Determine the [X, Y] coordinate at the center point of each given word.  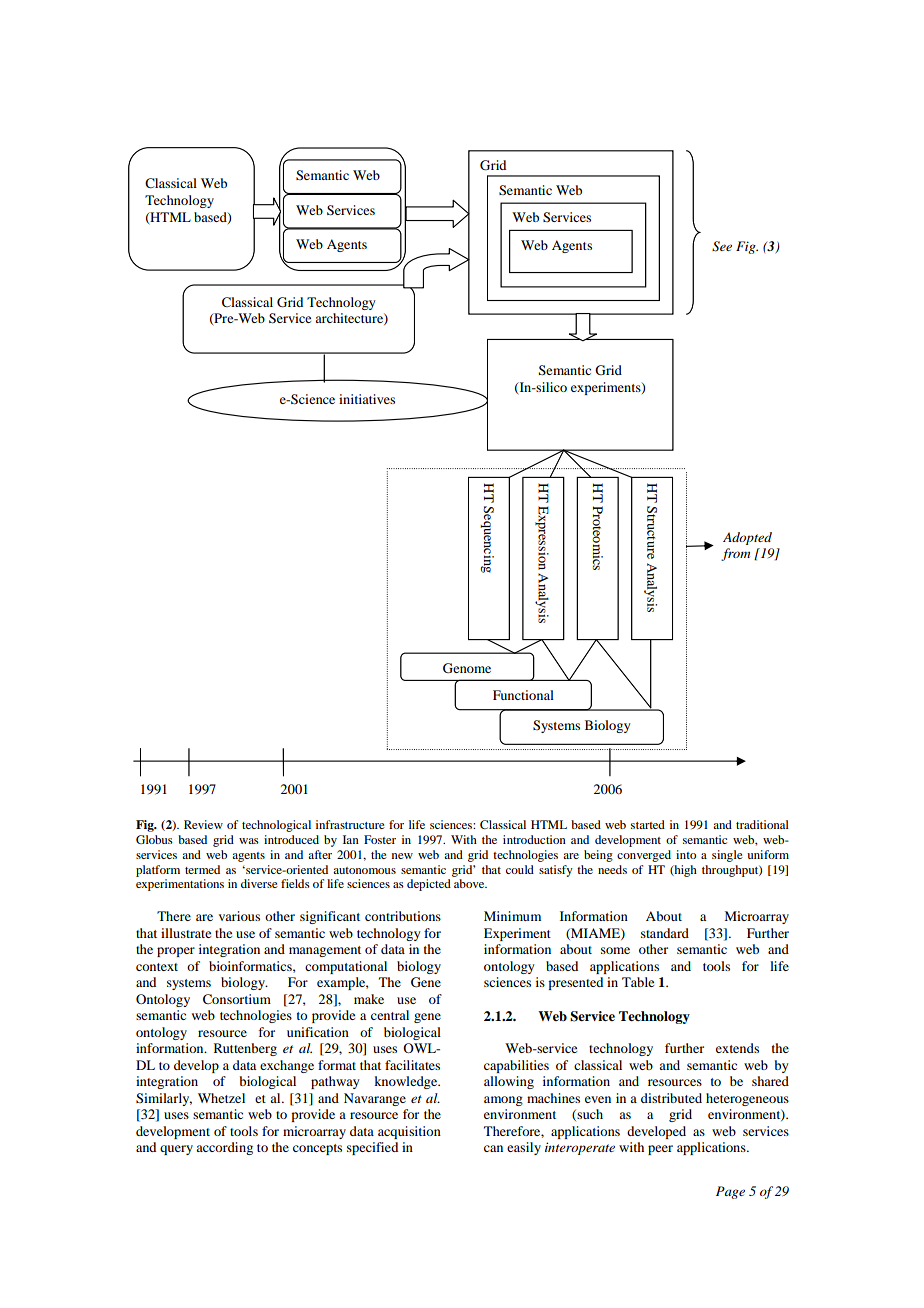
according [224, 1148]
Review [203, 824]
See [722, 246]
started [648, 824]
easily [524, 1148]
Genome [467, 668]
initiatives [367, 399]
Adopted [747, 538]
